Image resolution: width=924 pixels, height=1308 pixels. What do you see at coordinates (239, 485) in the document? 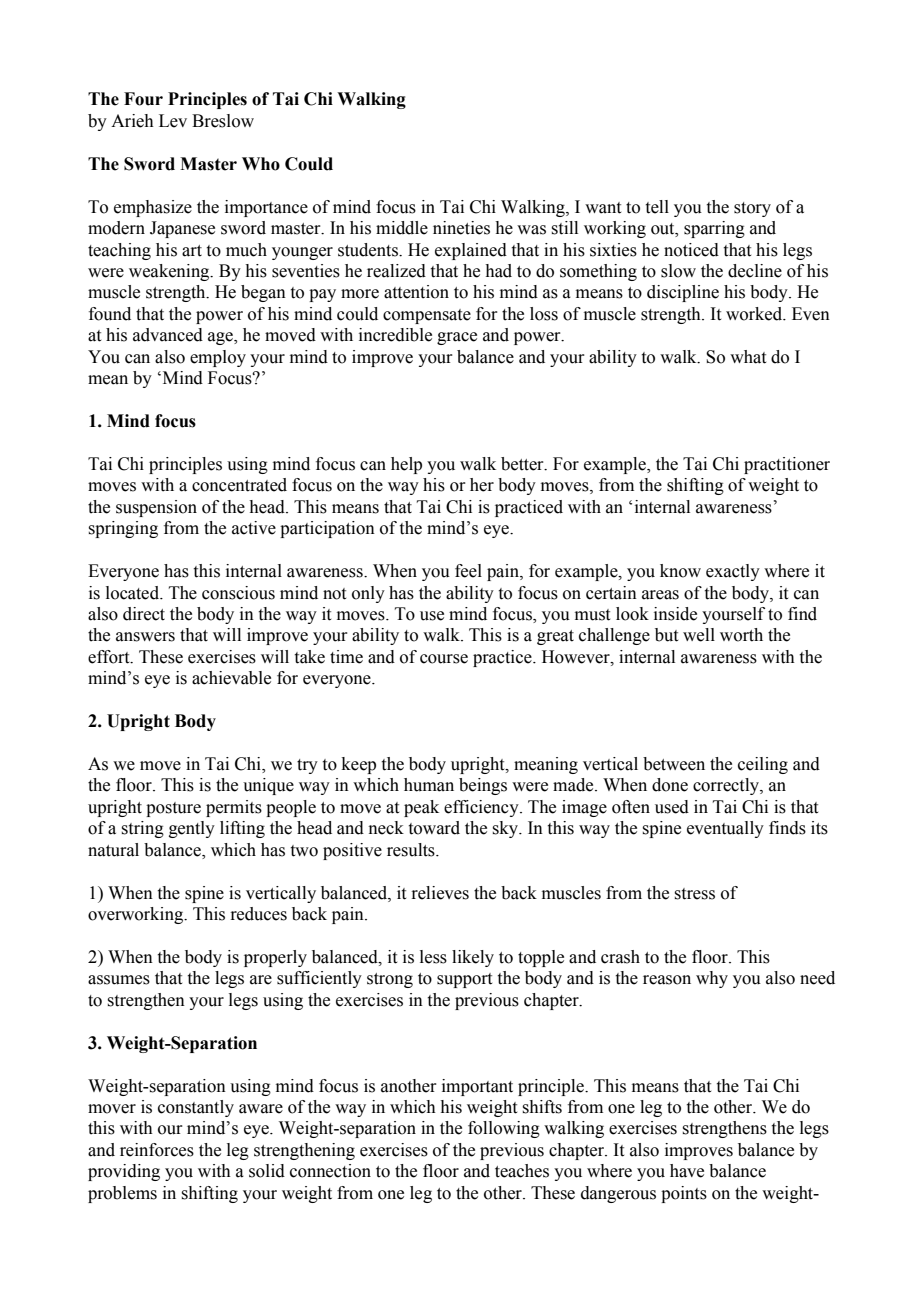
I see `concentrated` at bounding box center [239, 485].
